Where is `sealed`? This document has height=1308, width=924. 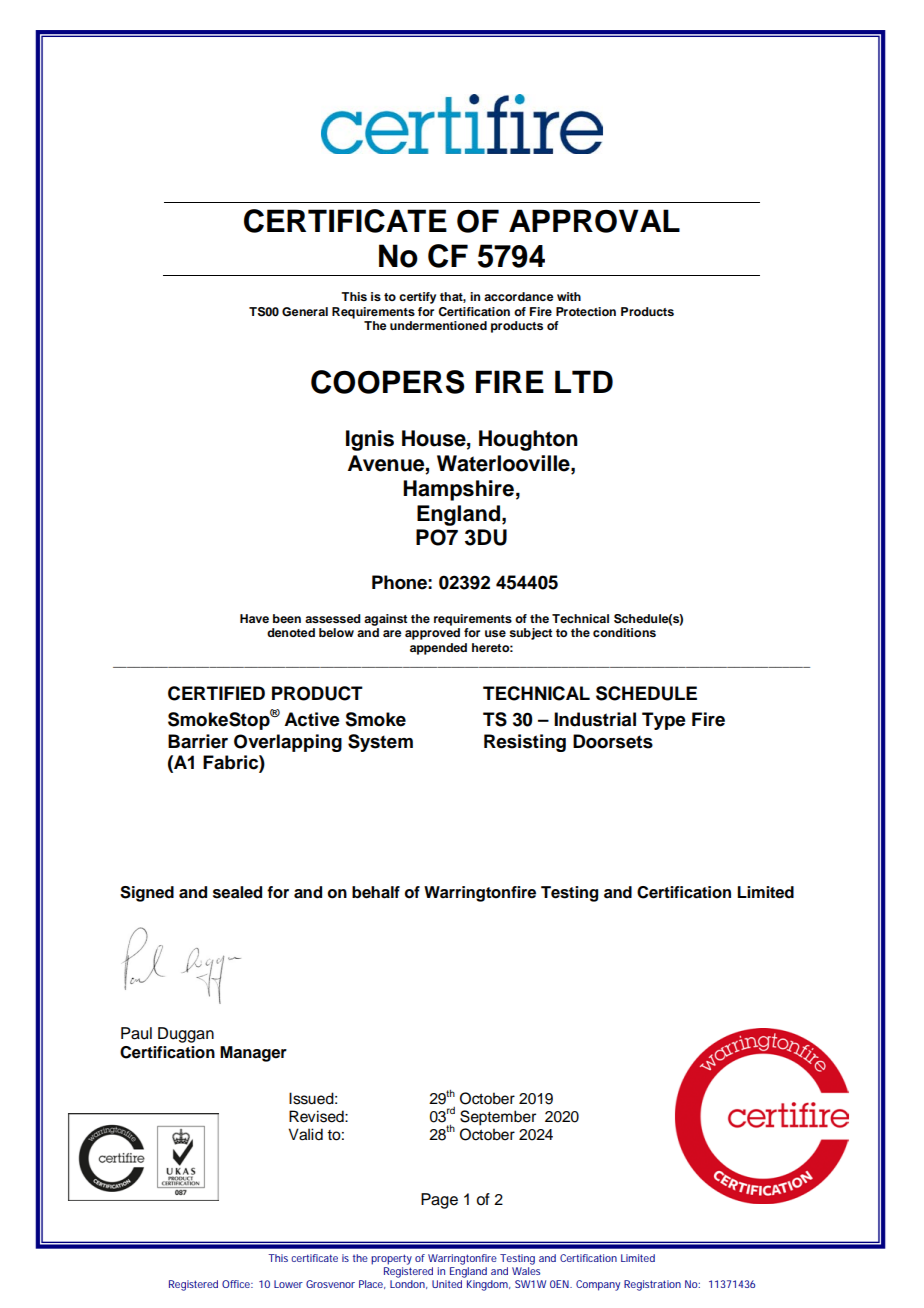
sealed is located at coordinates (237, 892).
